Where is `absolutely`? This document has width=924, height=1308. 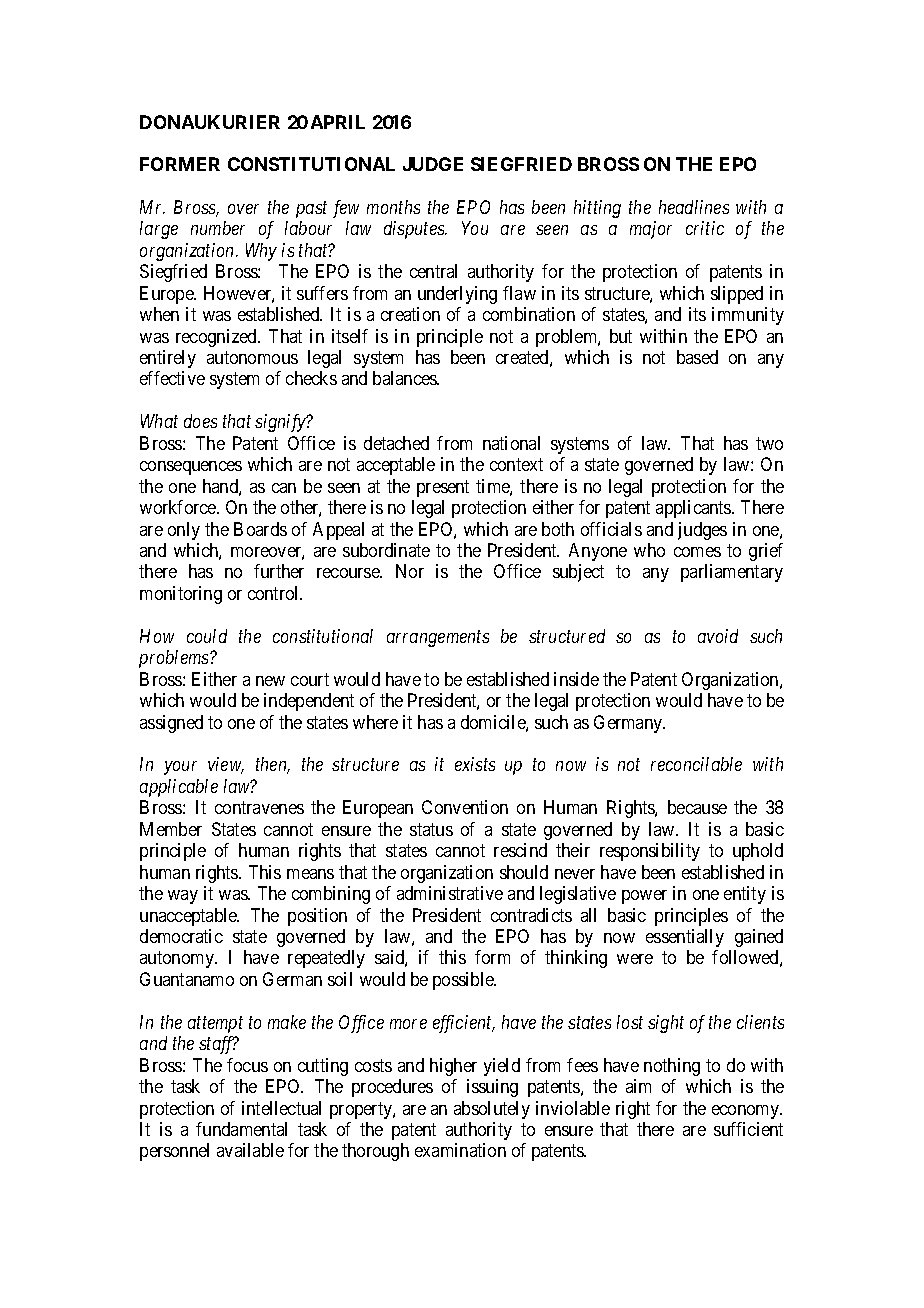 absolutely is located at coordinates (492, 1110).
